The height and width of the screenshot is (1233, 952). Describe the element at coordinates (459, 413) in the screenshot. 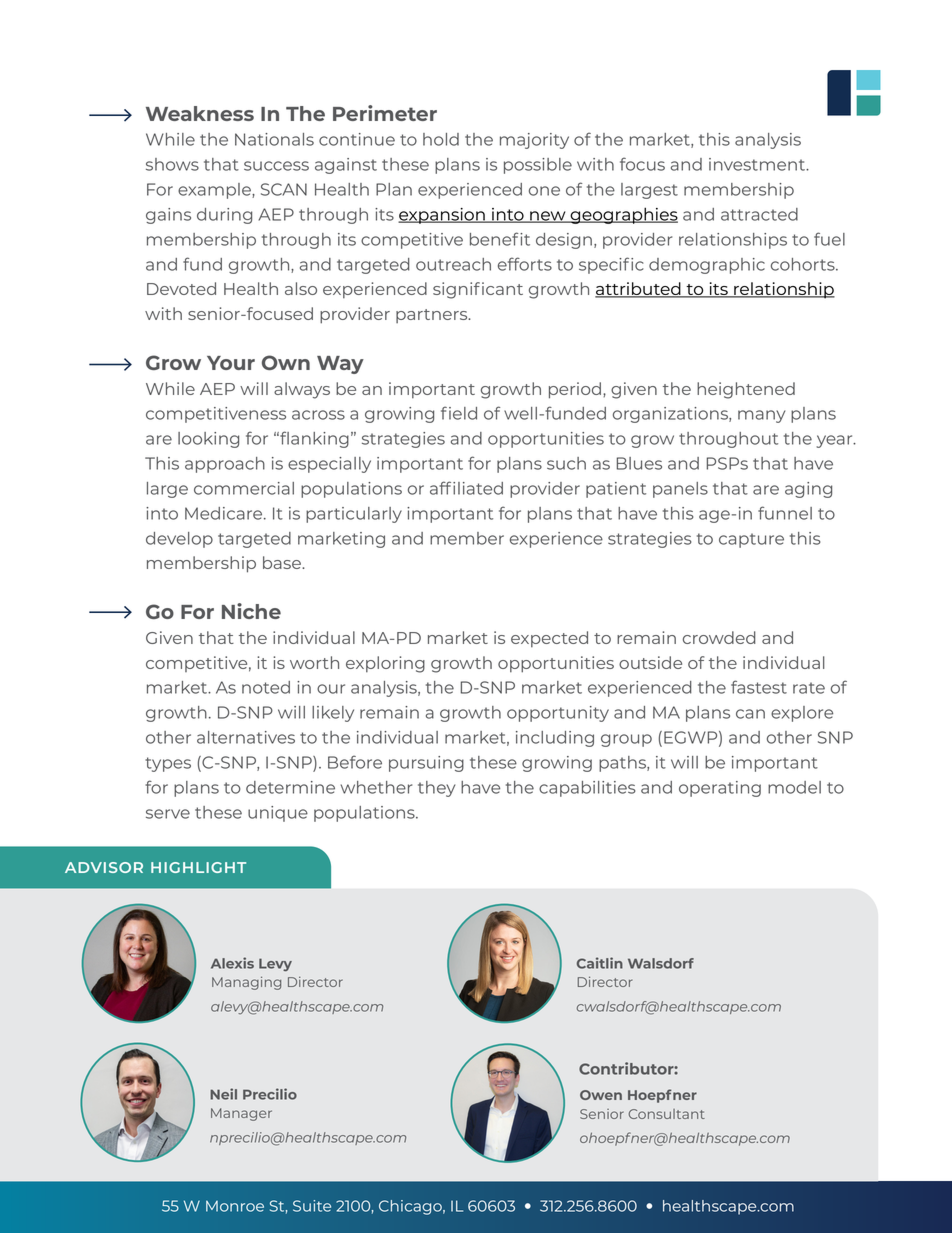

I see `field` at that location.
